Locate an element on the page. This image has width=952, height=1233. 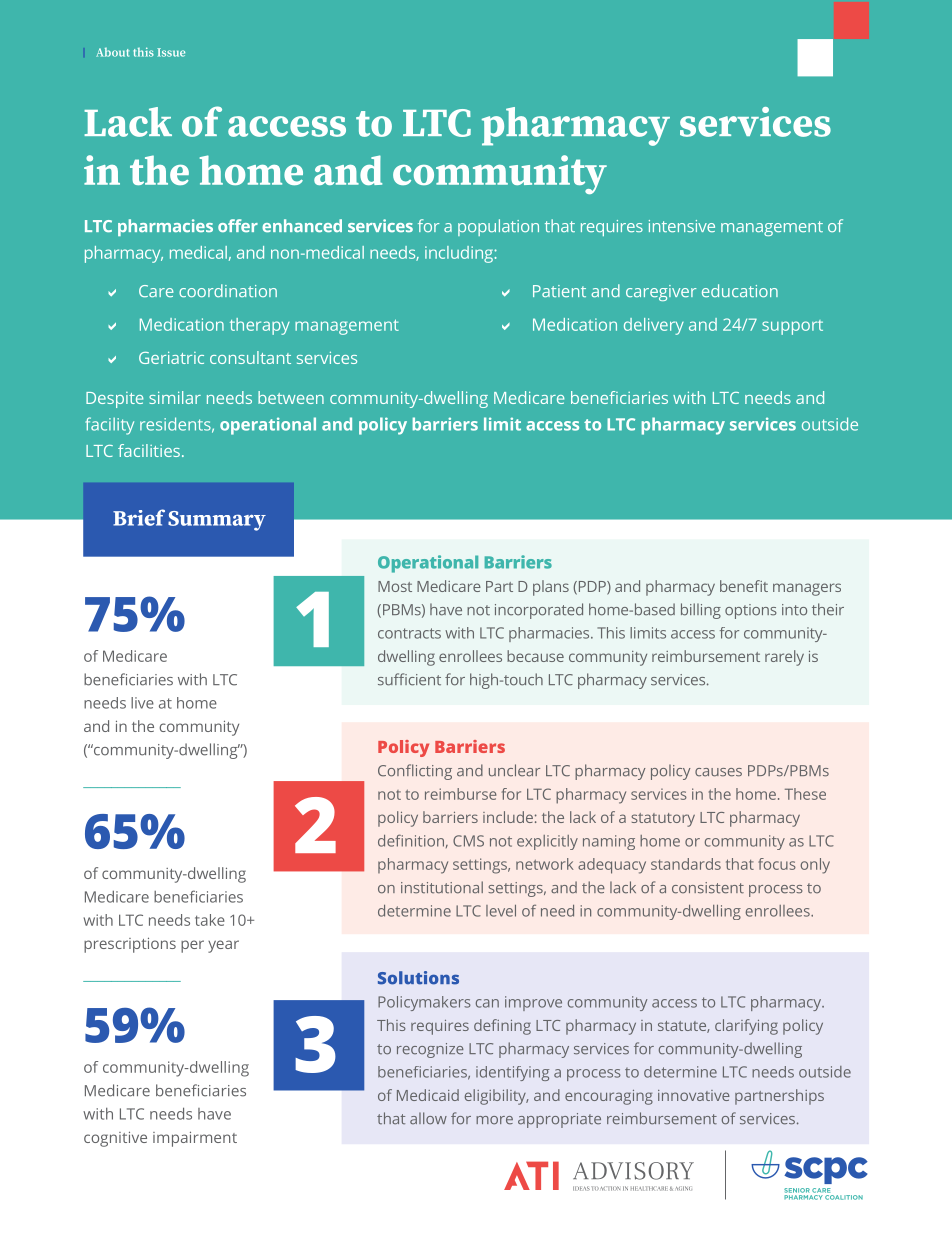
innovative is located at coordinates (694, 1095).
